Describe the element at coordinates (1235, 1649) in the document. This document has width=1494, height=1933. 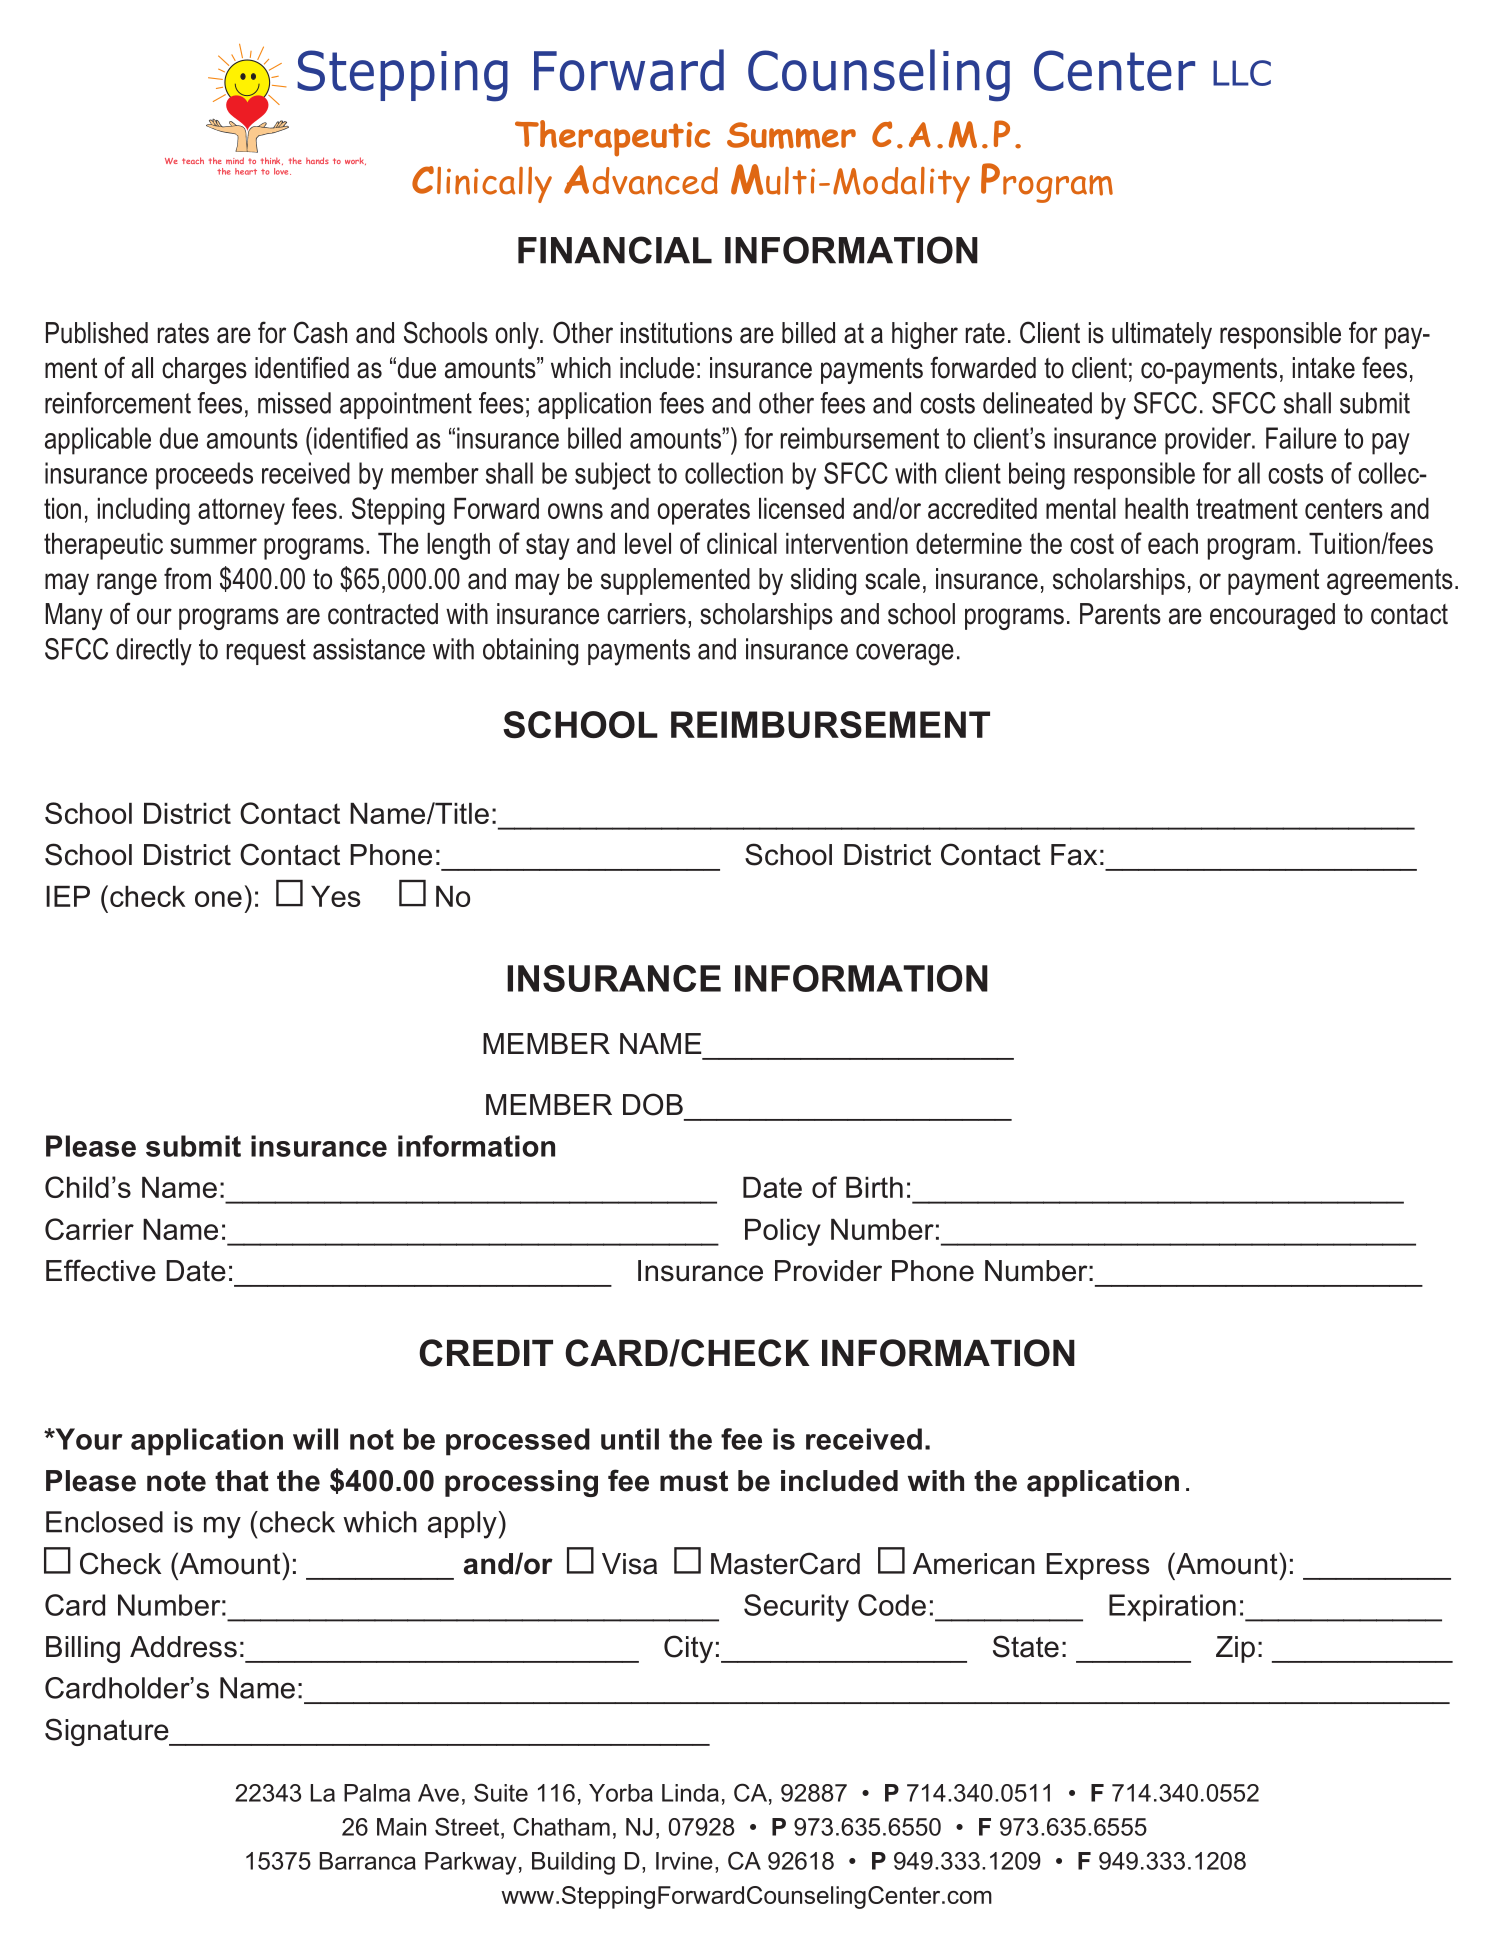
I see `Zip` at that location.
